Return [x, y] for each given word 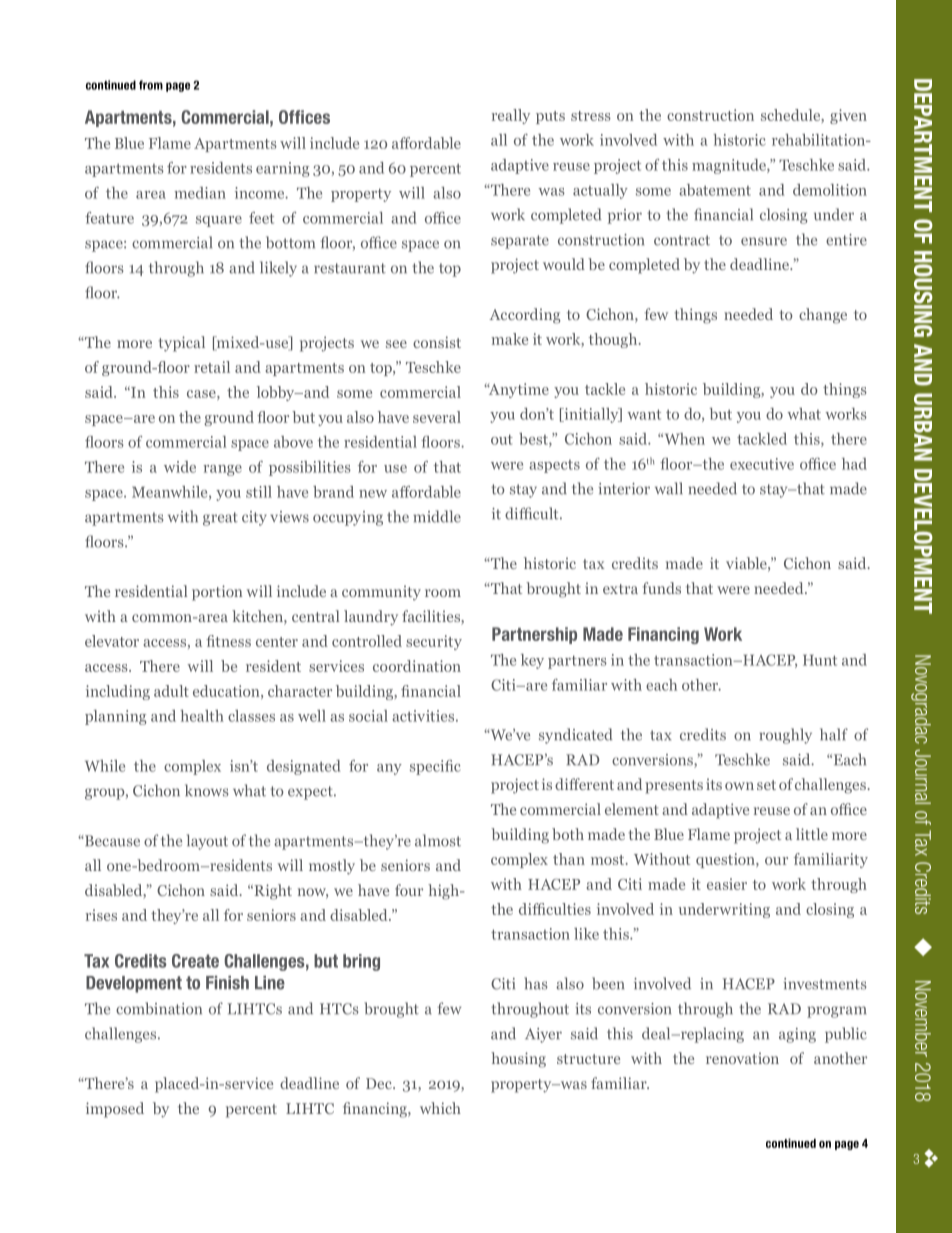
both [568, 834]
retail [212, 367]
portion [217, 593]
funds [662, 588]
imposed [115, 1110]
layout [207, 842]
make [509, 339]
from [151, 85]
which [440, 1108]
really [510, 116]
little [812, 834]
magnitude [730, 166]
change [823, 316]
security [434, 642]
